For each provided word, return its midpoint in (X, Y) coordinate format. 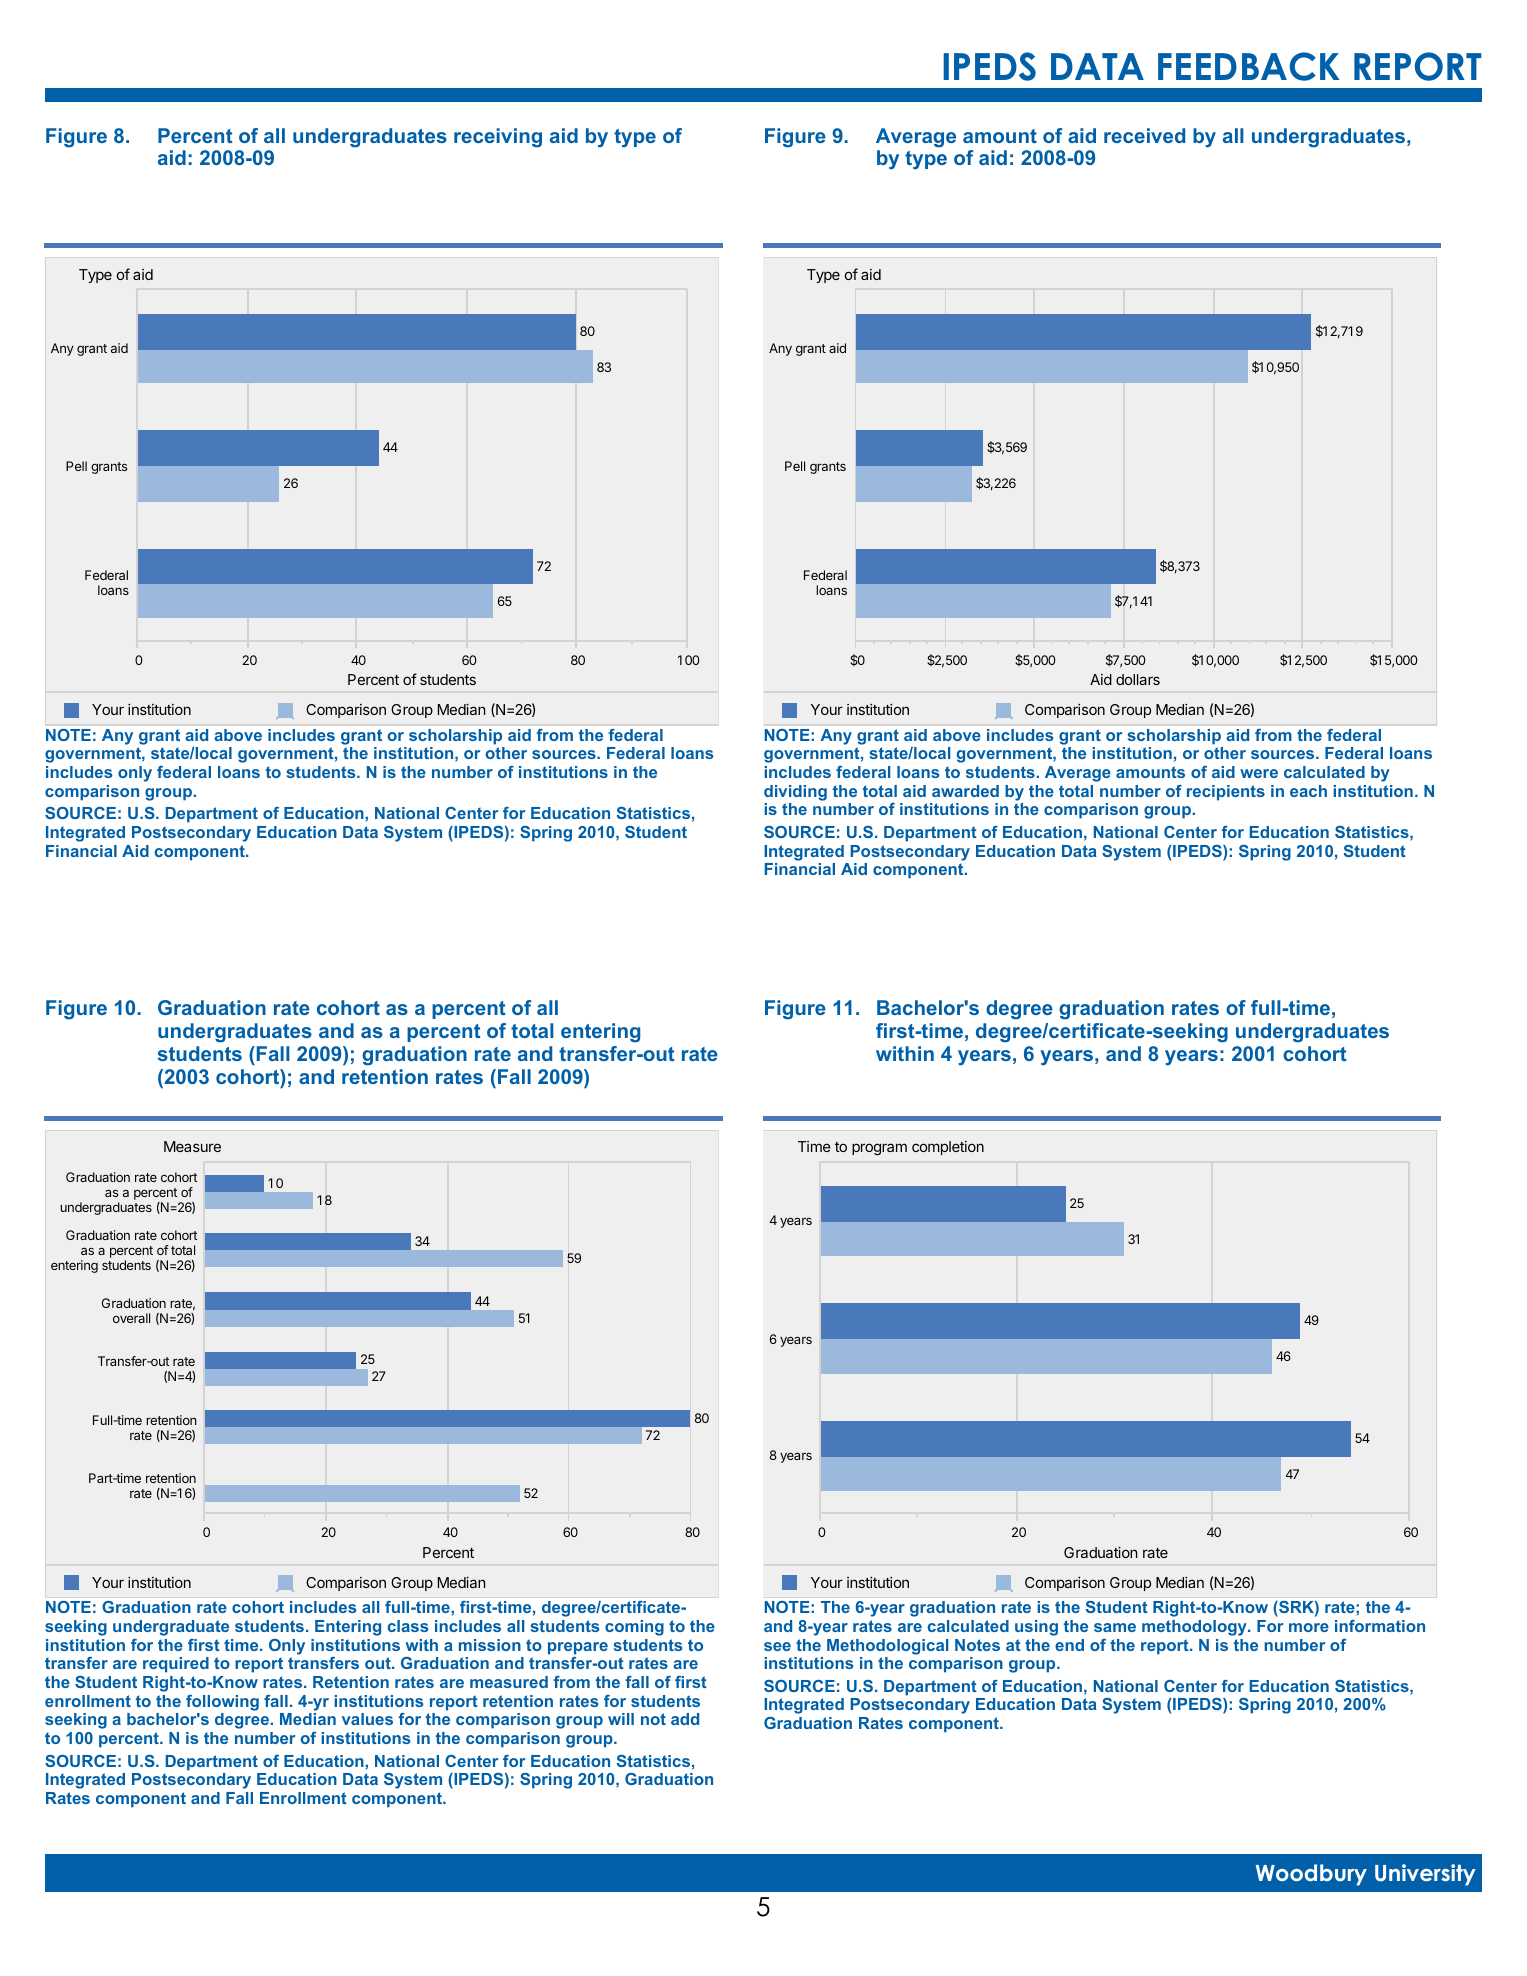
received (1144, 135)
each (1308, 791)
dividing (795, 793)
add (685, 1719)
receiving (498, 138)
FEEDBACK (1249, 66)
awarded (965, 791)
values (367, 1719)
